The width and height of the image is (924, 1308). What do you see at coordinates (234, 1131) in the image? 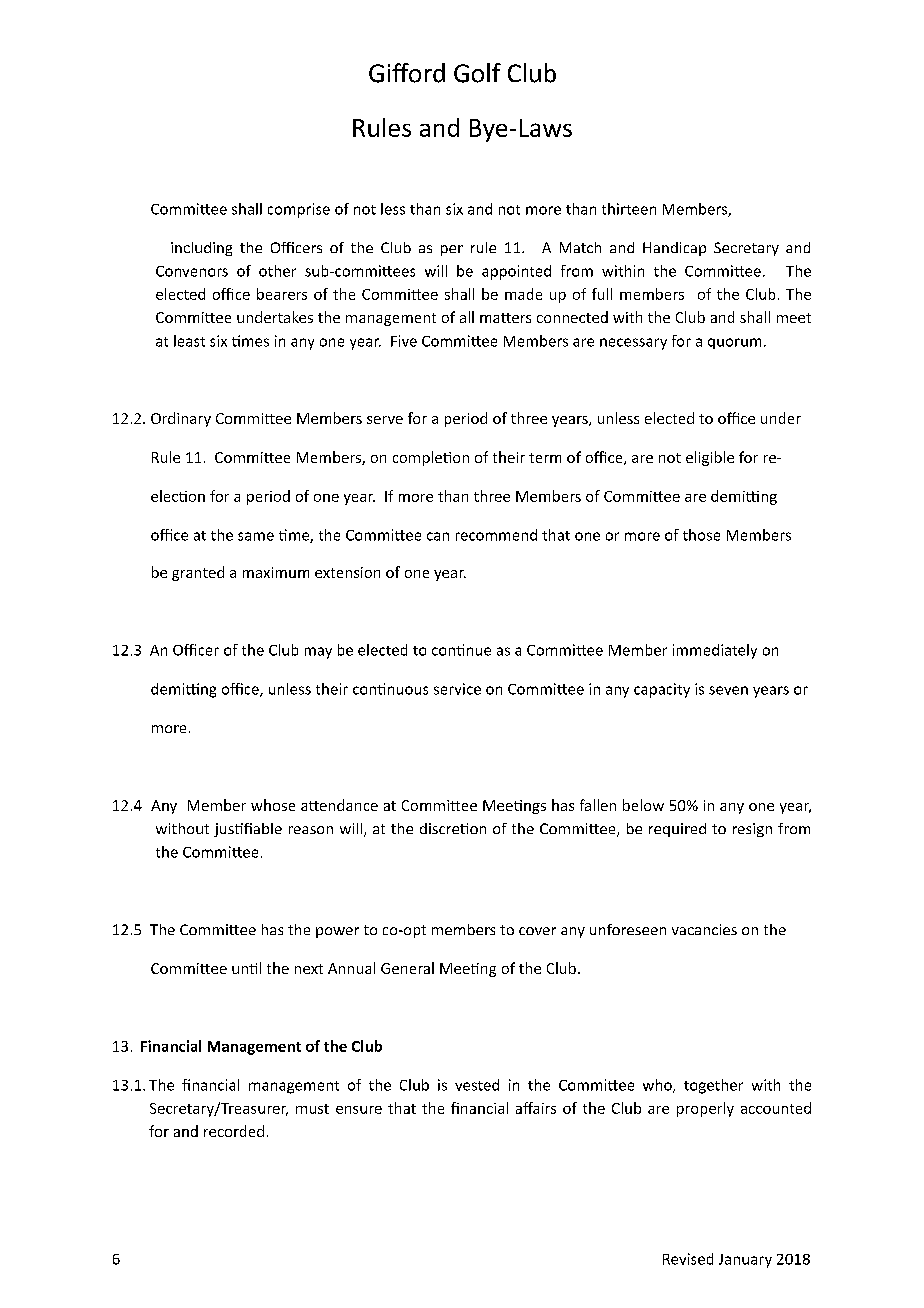
I see `recorded` at bounding box center [234, 1131].
